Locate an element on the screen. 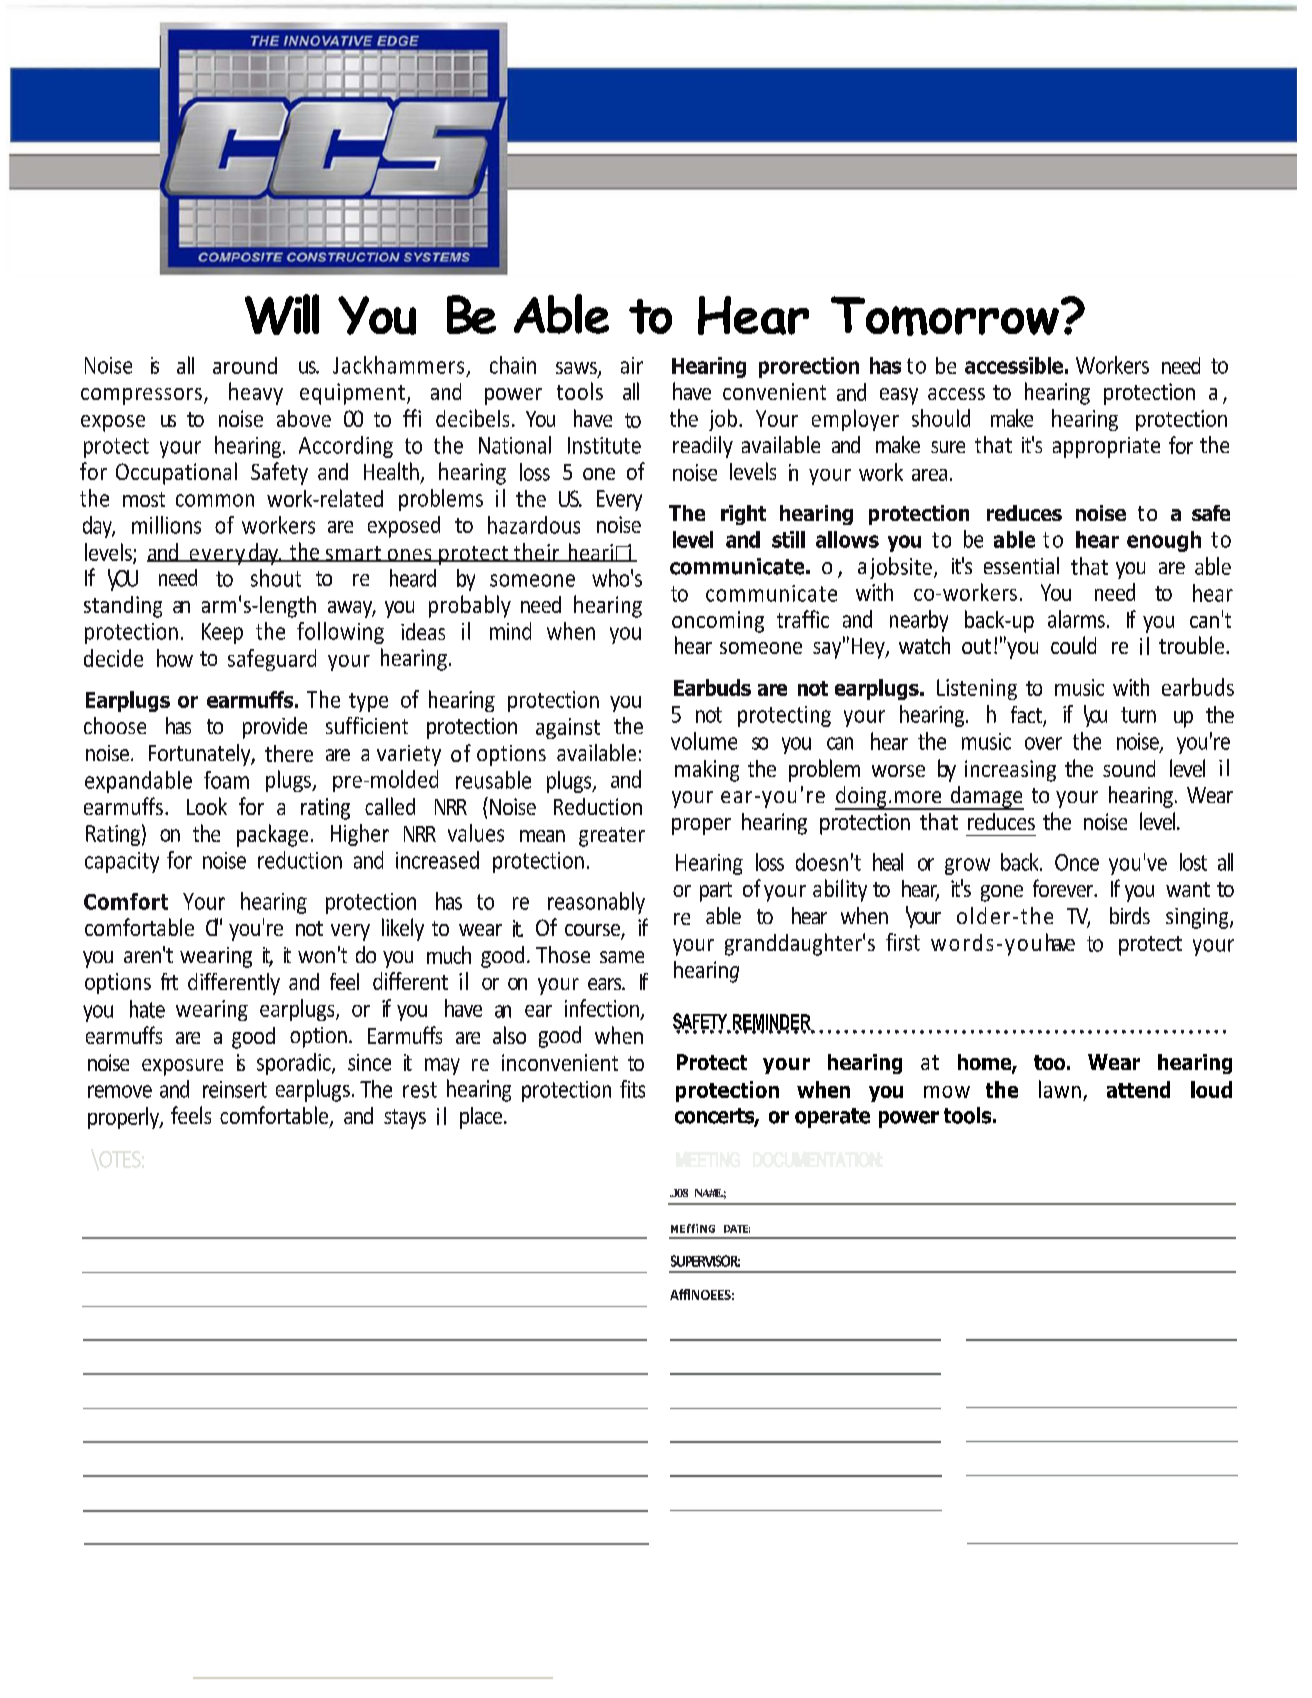  provide is located at coordinates (275, 728).
